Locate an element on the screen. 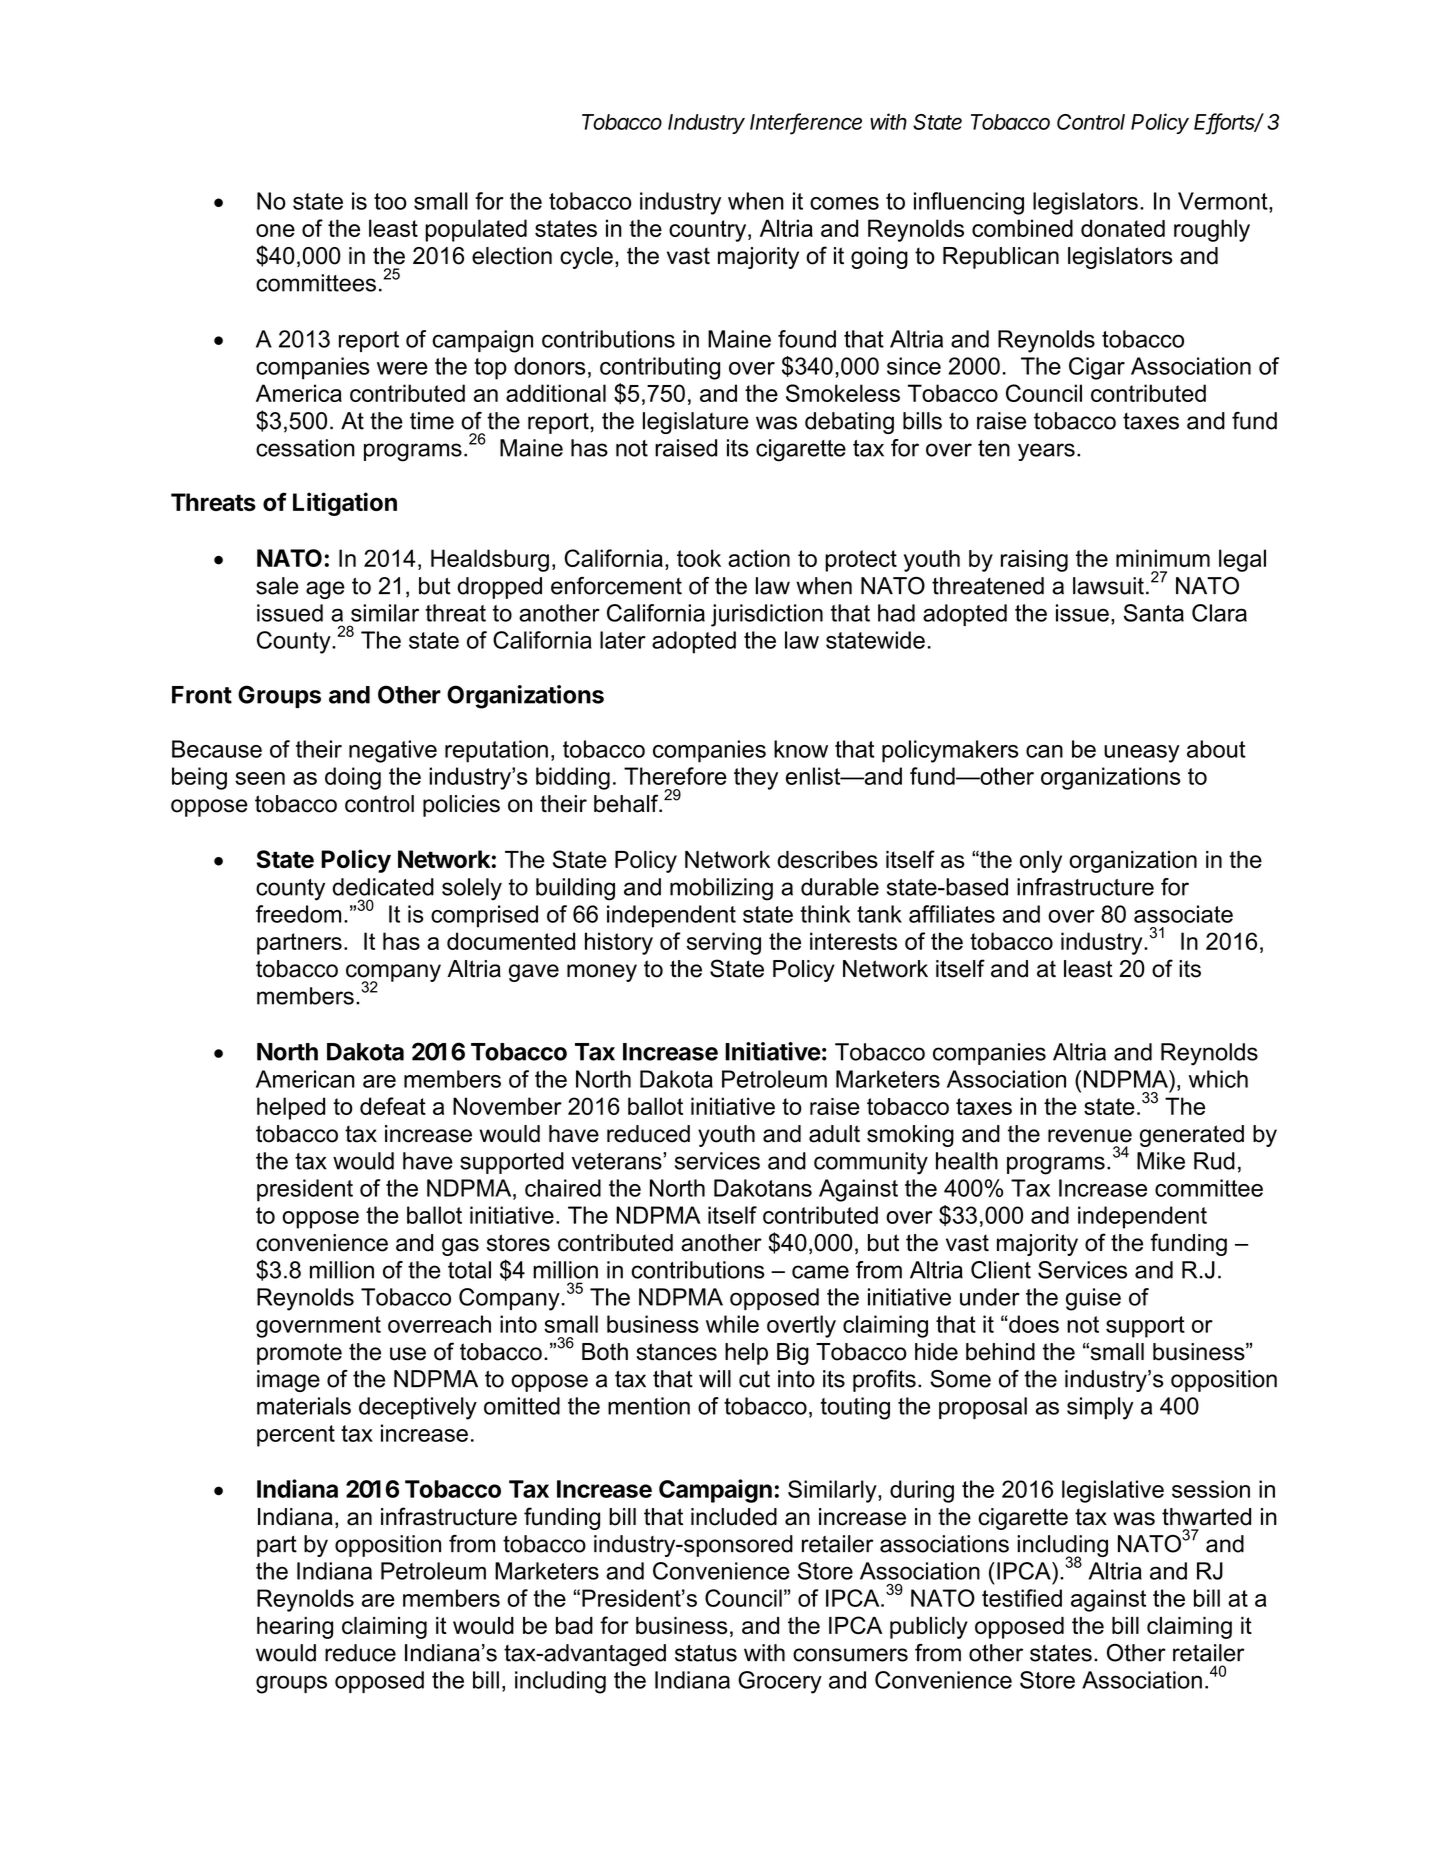 This screenshot has height=1876, width=1449. status is located at coordinates (706, 1653).
